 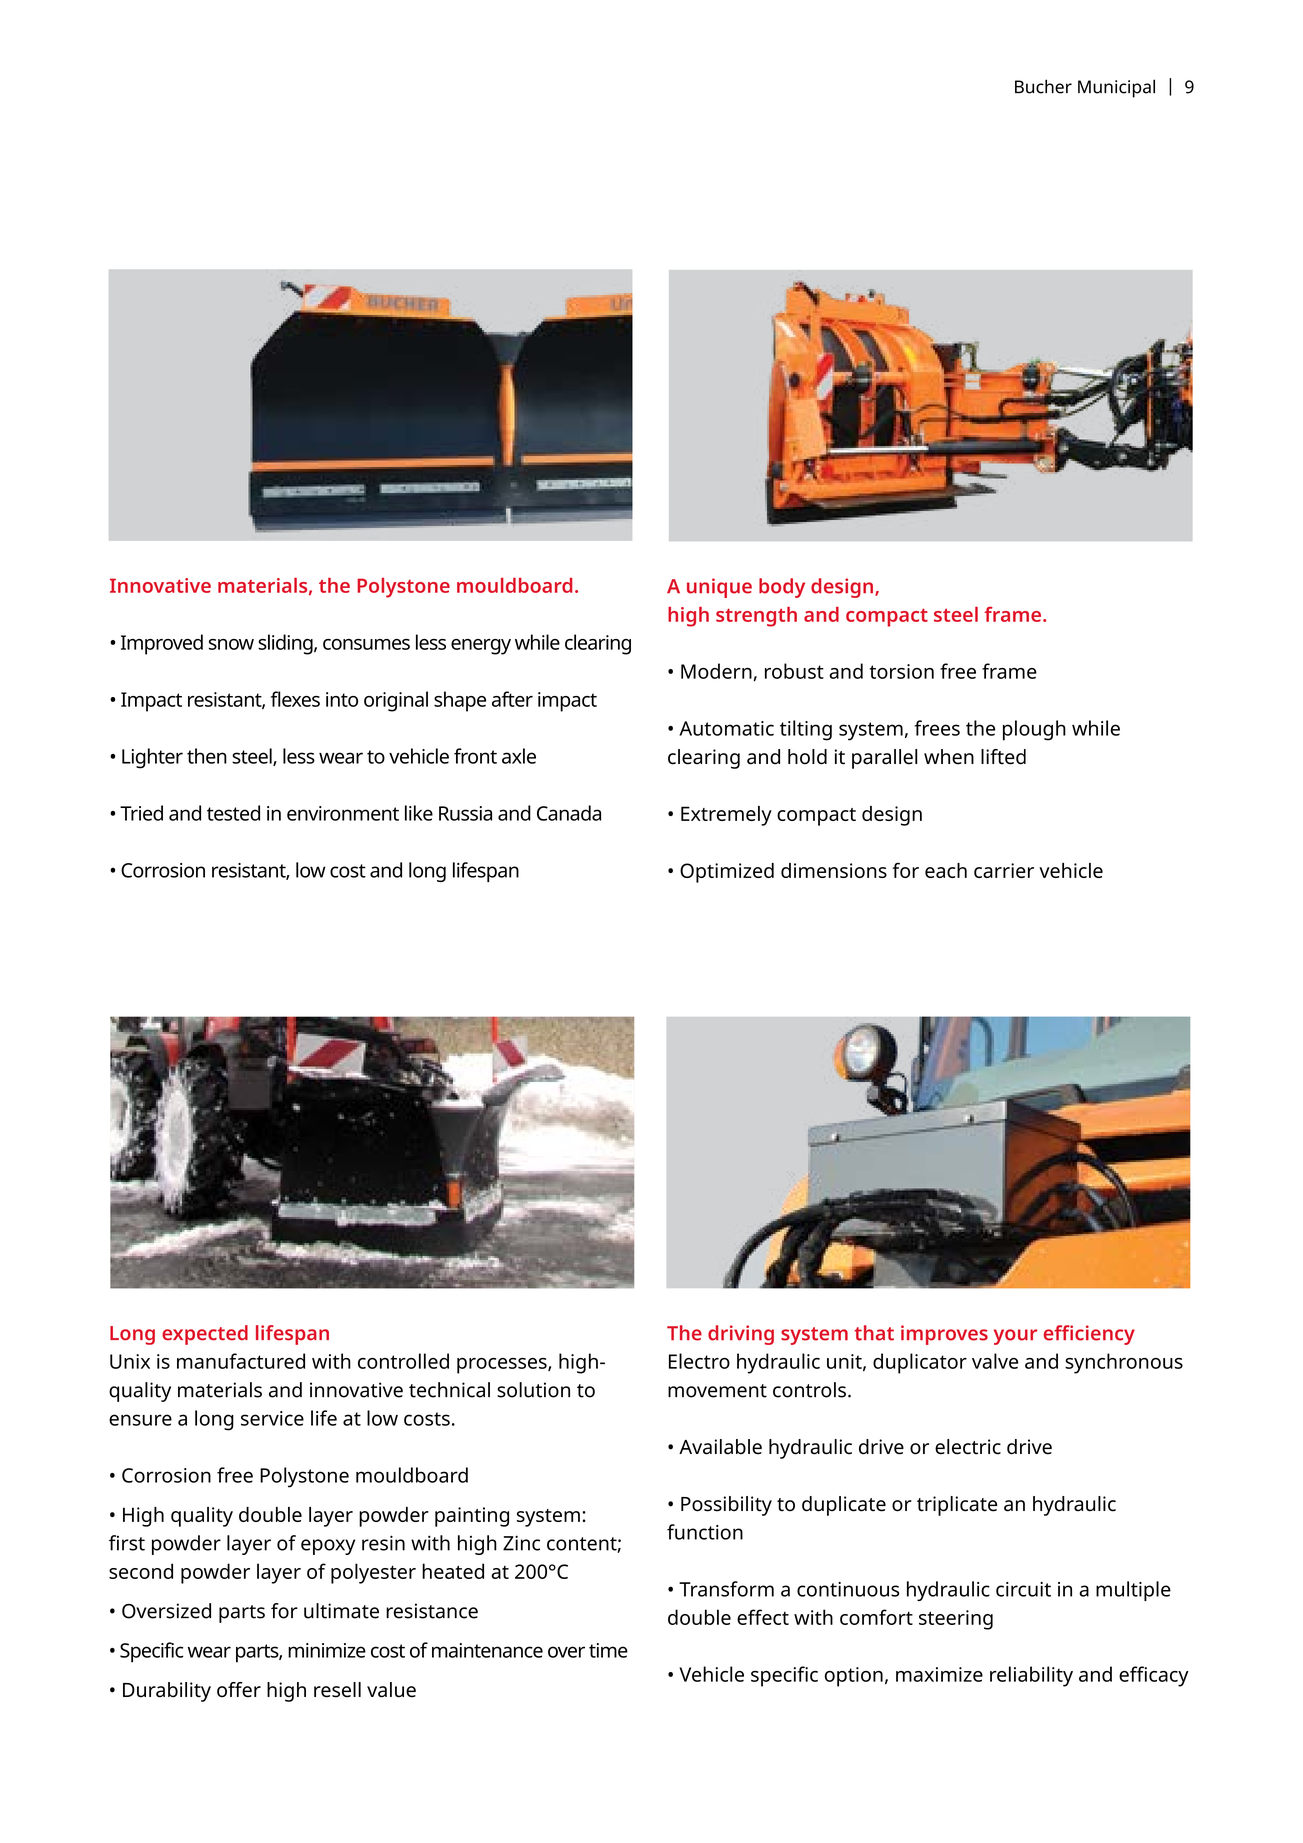 What do you see at coordinates (239, 1690) in the screenshot?
I see `offer` at bounding box center [239, 1690].
